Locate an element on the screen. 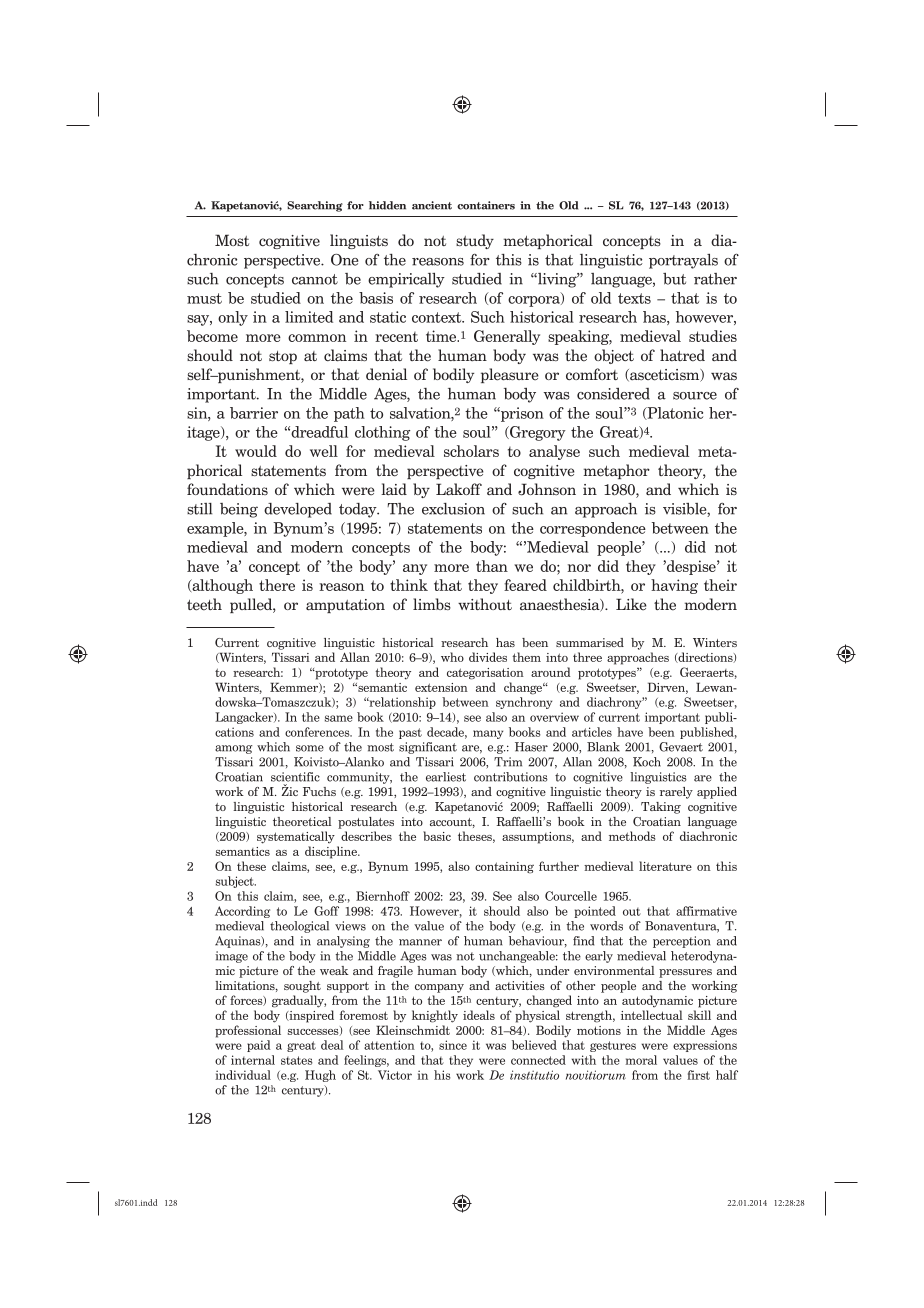 The image size is (924, 1308). paid is located at coordinates (258, 1046).
